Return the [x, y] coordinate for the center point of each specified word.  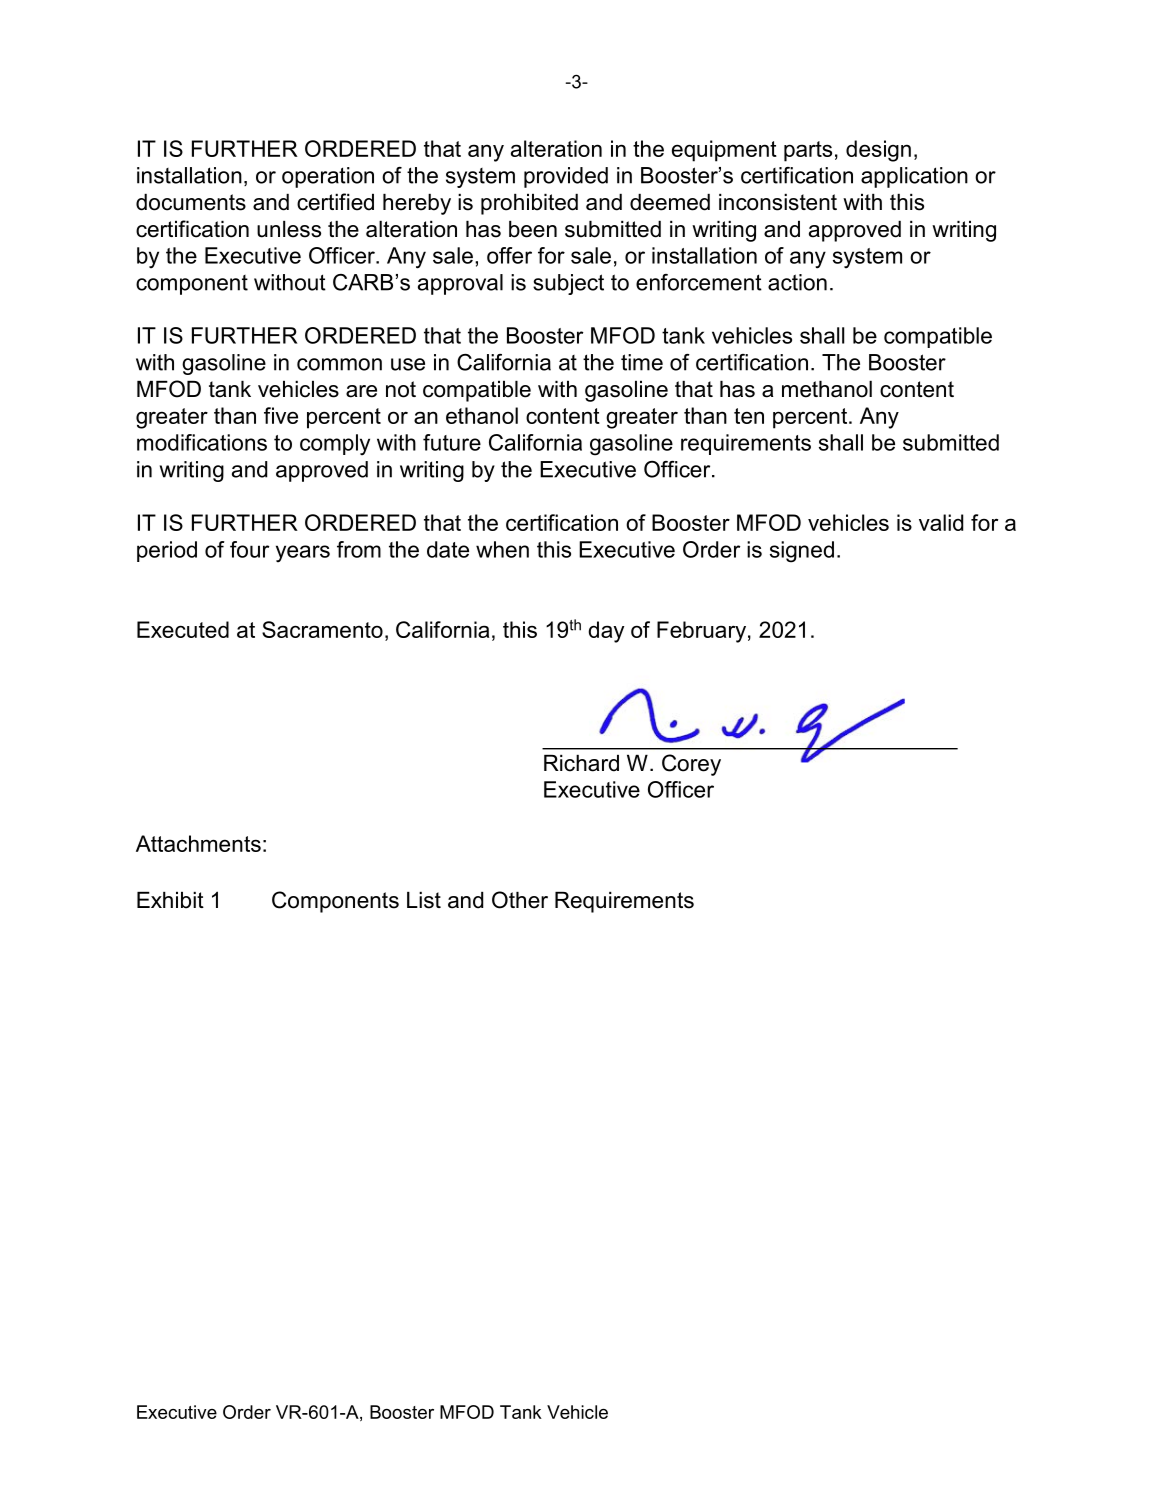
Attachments [198, 843]
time [642, 362]
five [281, 415]
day [606, 632]
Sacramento [322, 629]
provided [566, 177]
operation [328, 177]
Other [520, 900]
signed [802, 552]
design [878, 151]
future [452, 442]
